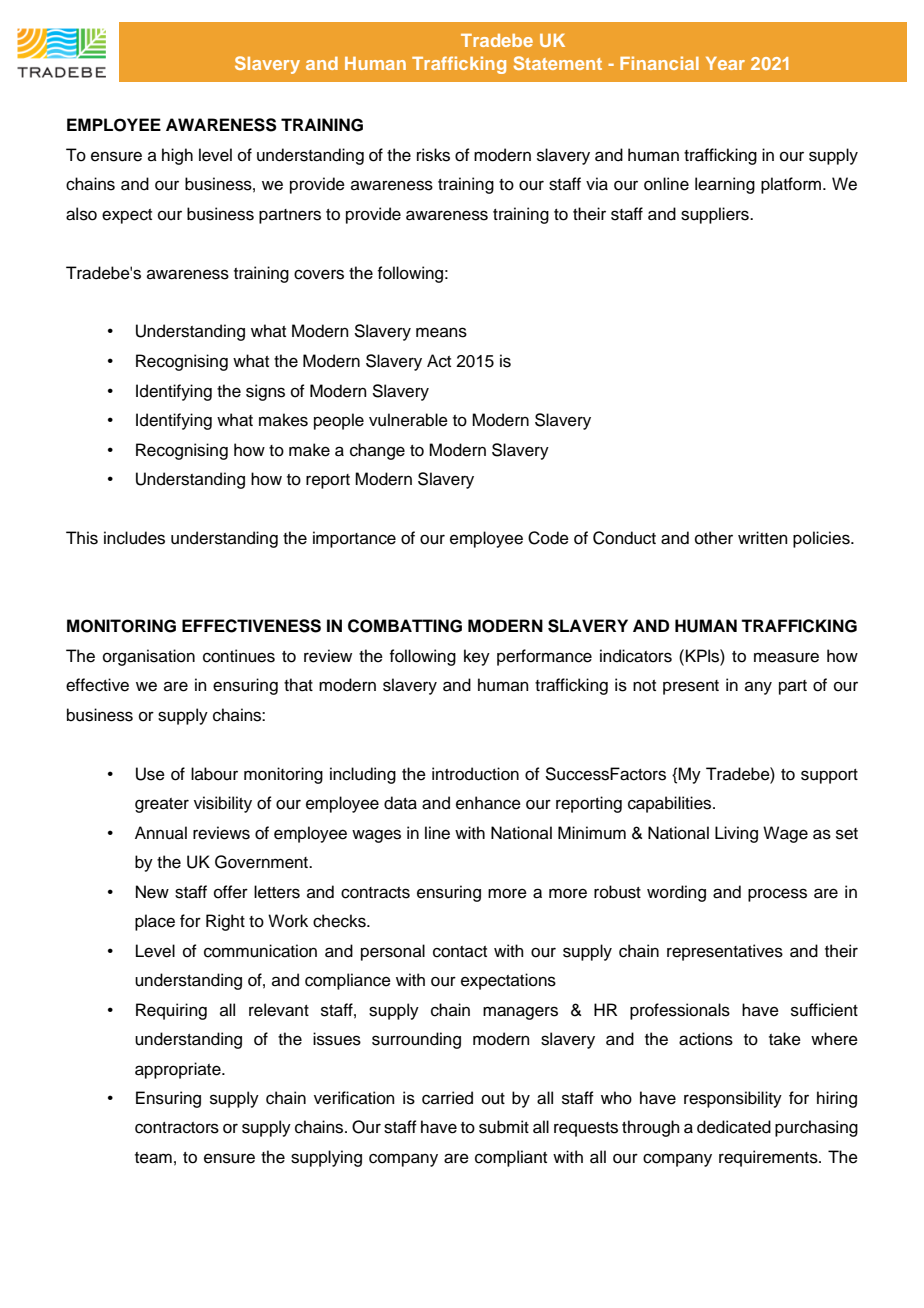  I want to click on suppliers, so click(716, 215).
